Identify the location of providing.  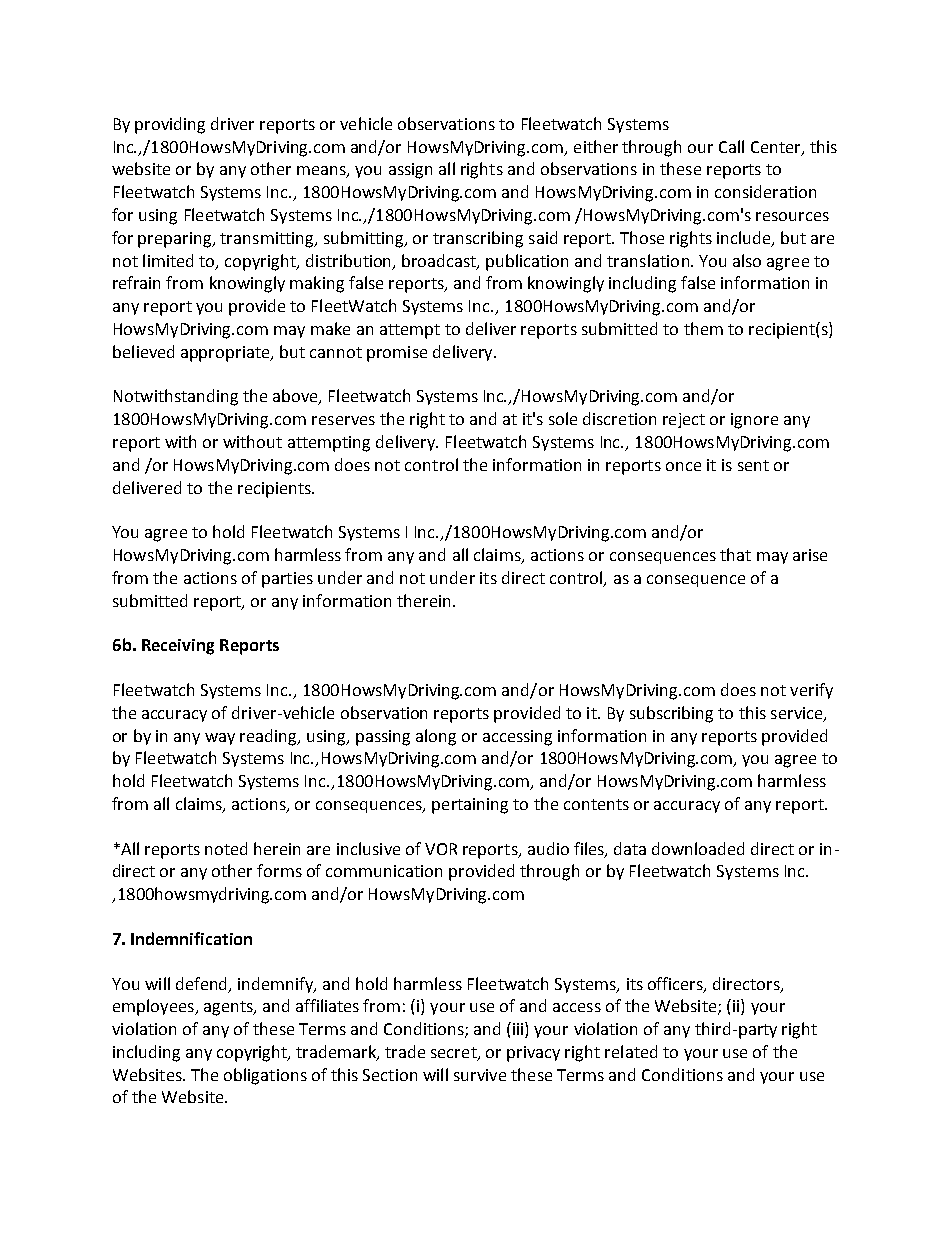
(170, 125).
